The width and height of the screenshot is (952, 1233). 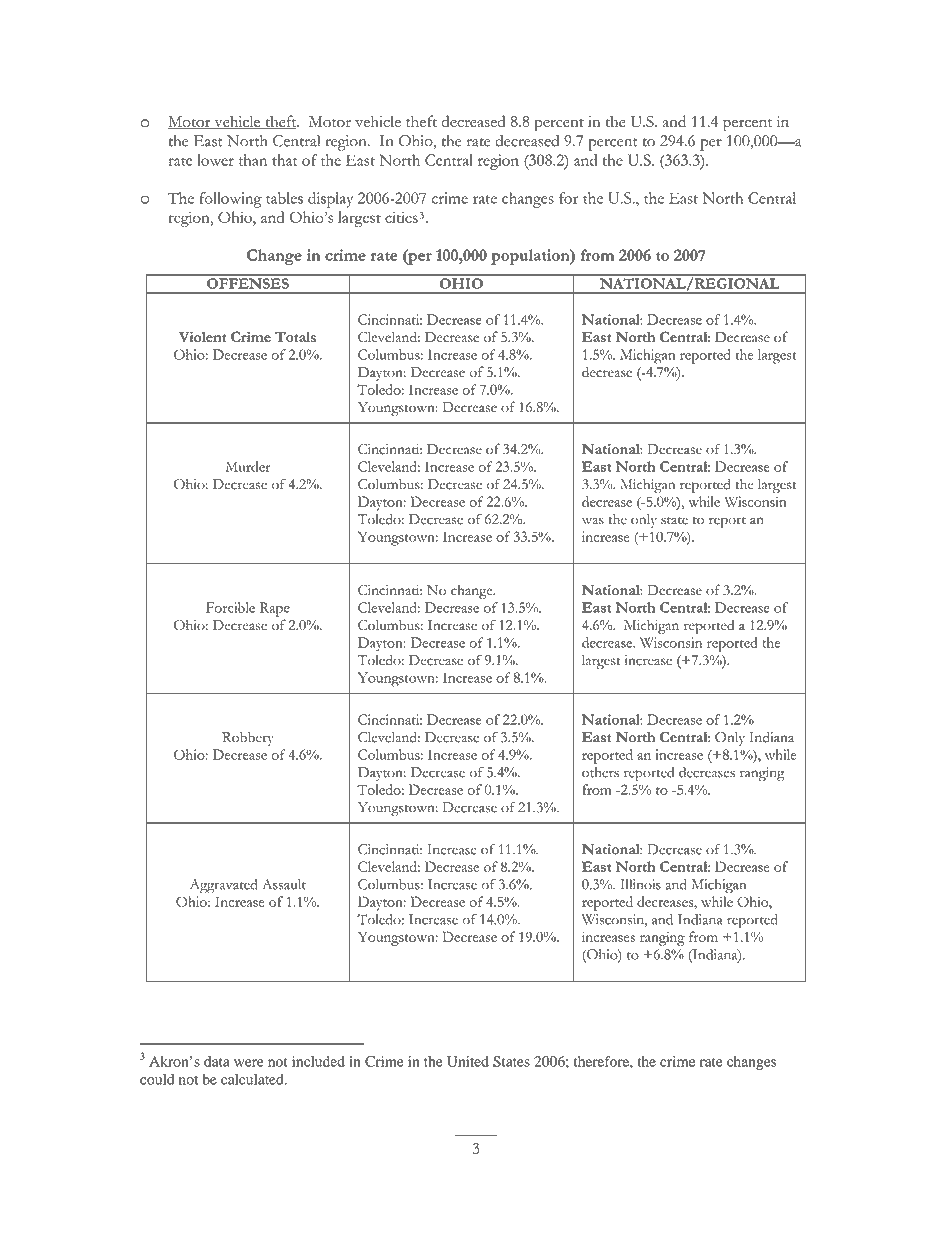 What do you see at coordinates (468, 1061) in the screenshot?
I see `United` at bounding box center [468, 1061].
